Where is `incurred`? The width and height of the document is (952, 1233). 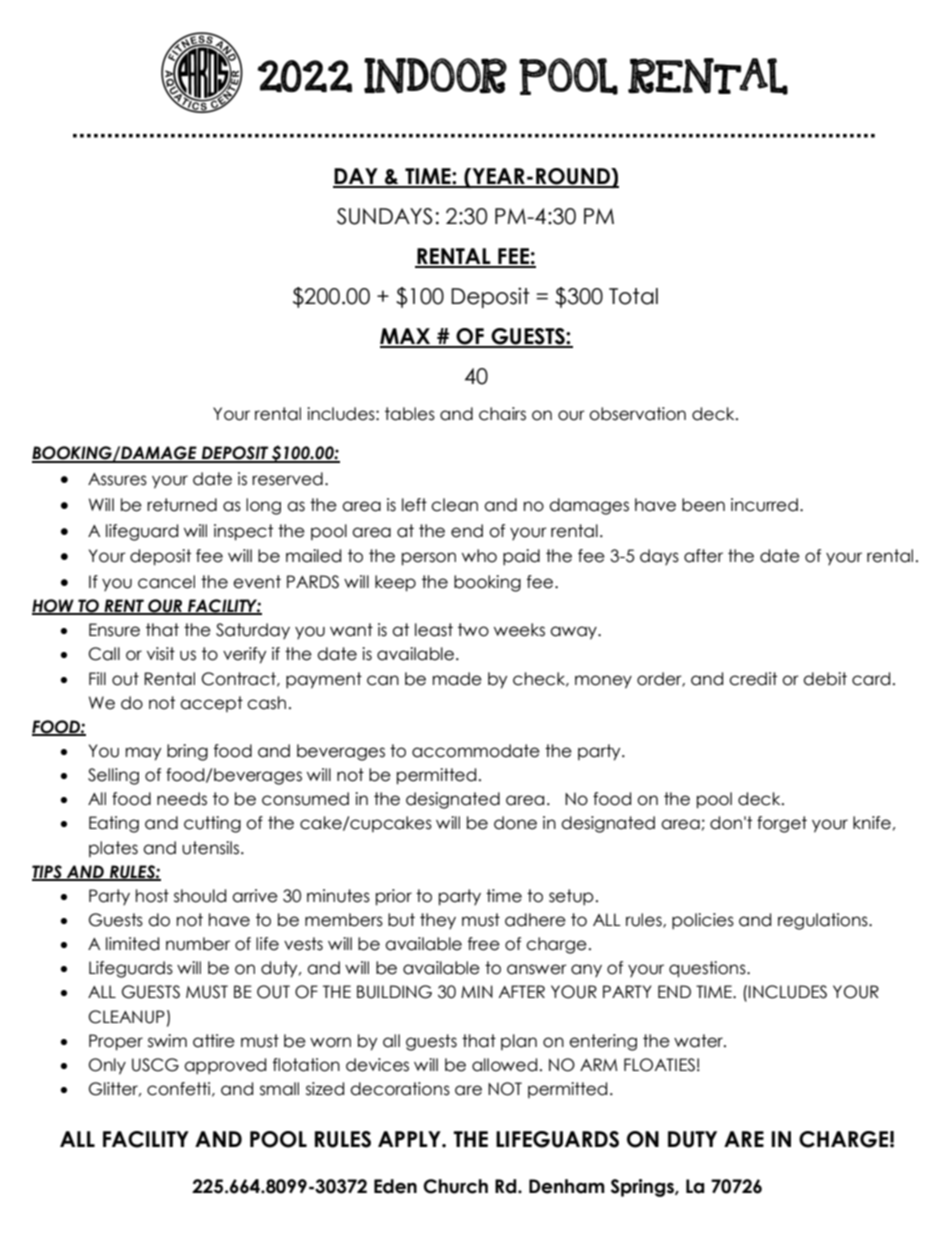 incurred is located at coordinates (764, 505).
